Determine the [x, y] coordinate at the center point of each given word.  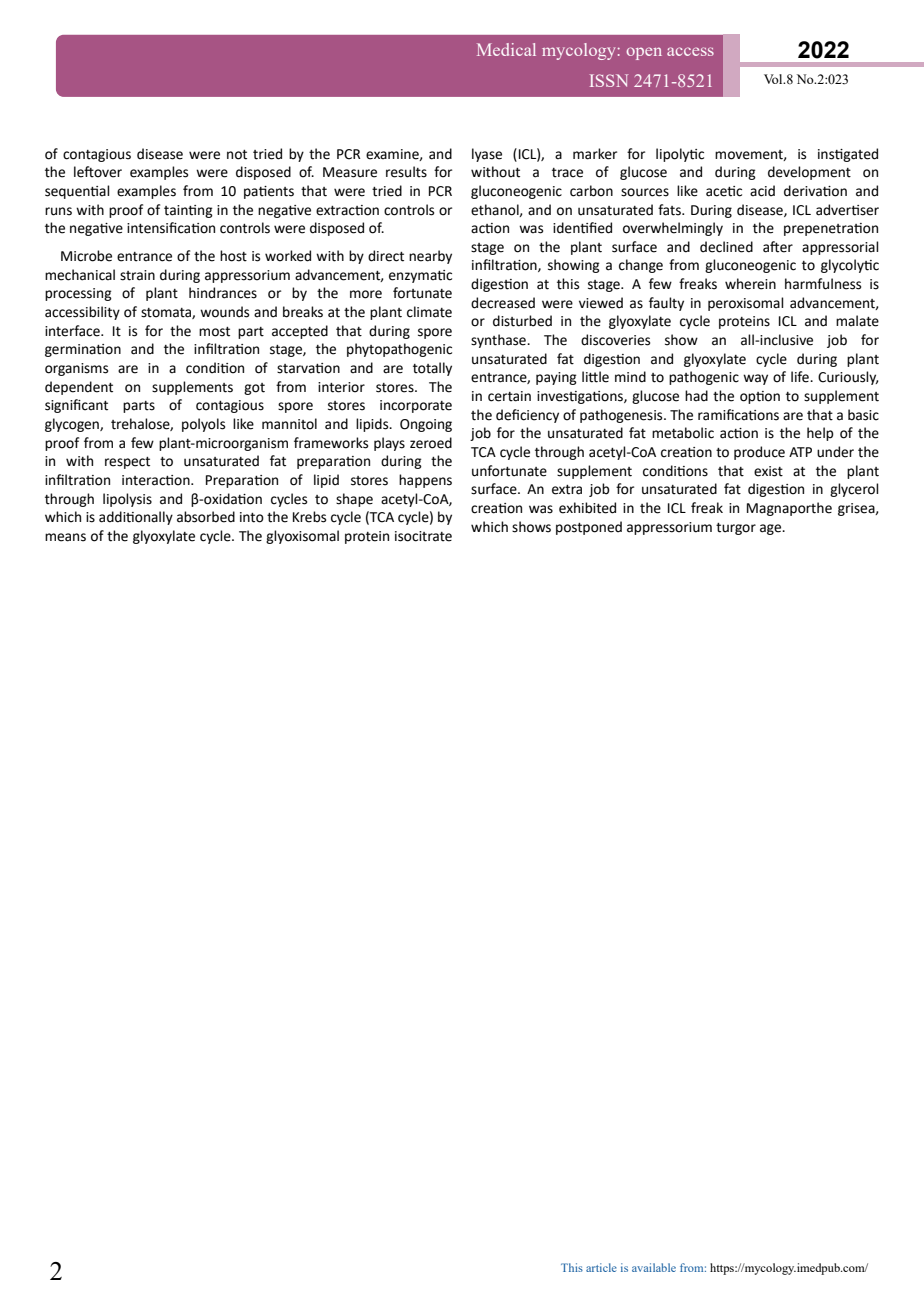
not [237, 155]
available [654, 1267]
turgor [736, 529]
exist [768, 471]
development [809, 173]
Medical [506, 49]
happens [425, 481]
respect [127, 463]
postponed [589, 528]
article [601, 1267]
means [65, 537]
